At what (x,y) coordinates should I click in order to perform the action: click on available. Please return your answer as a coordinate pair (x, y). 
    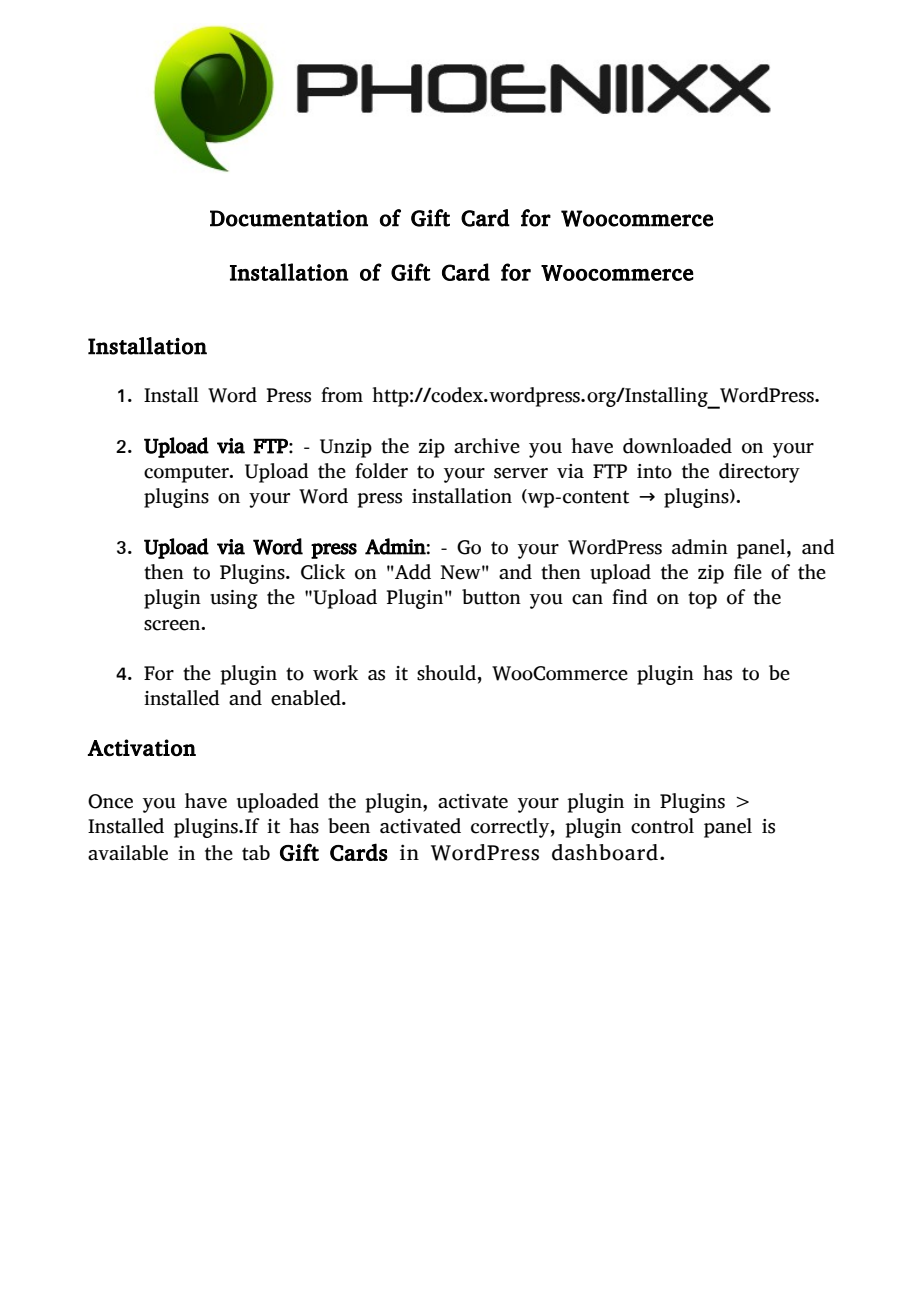
    Looking at the image, I should click on (128, 853).
